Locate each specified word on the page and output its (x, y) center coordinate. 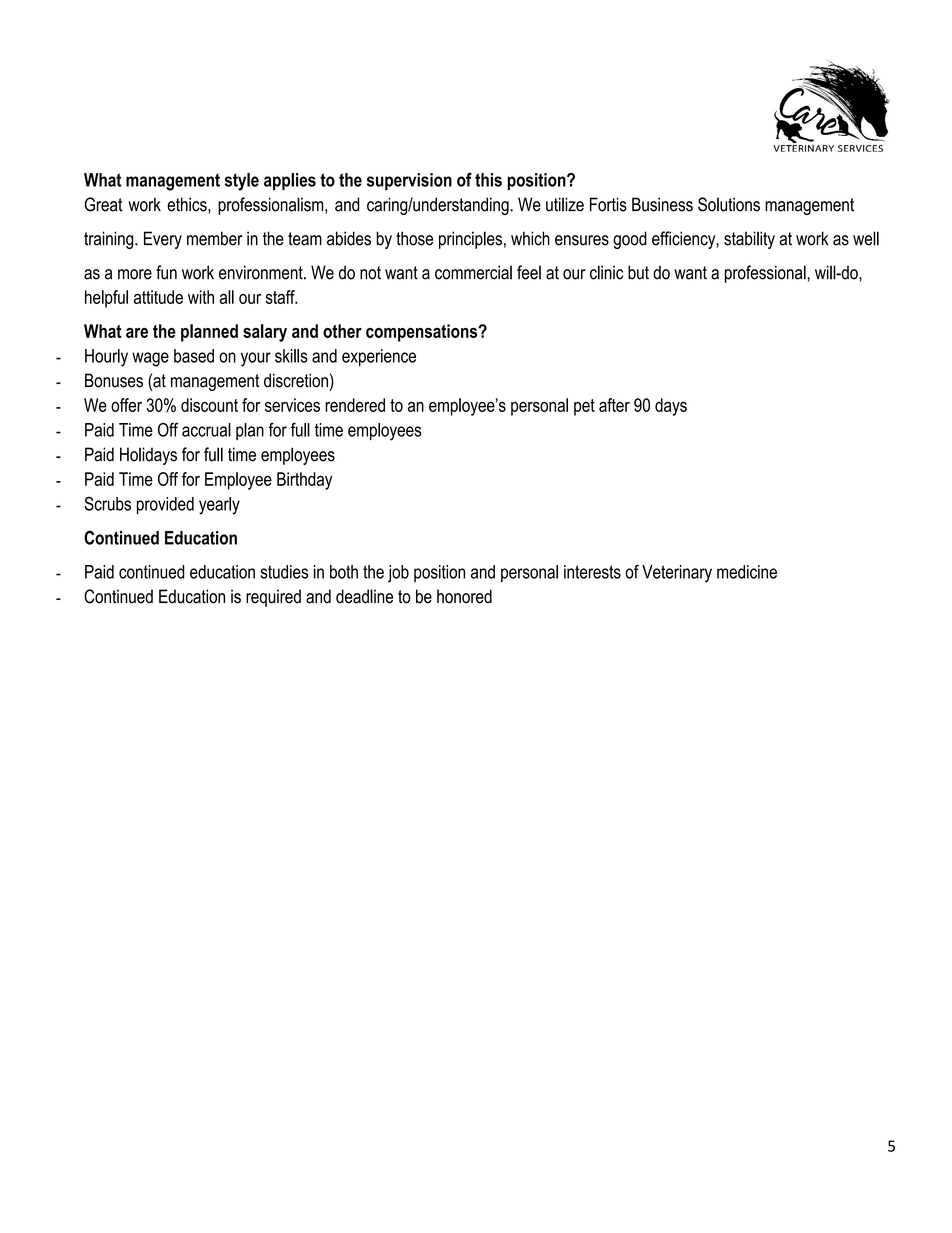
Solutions (729, 204)
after (614, 405)
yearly (219, 506)
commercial (473, 272)
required (273, 598)
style (242, 182)
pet (584, 407)
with (201, 297)
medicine (747, 572)
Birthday (304, 481)
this (488, 180)
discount (209, 405)
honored (464, 596)
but (638, 272)
